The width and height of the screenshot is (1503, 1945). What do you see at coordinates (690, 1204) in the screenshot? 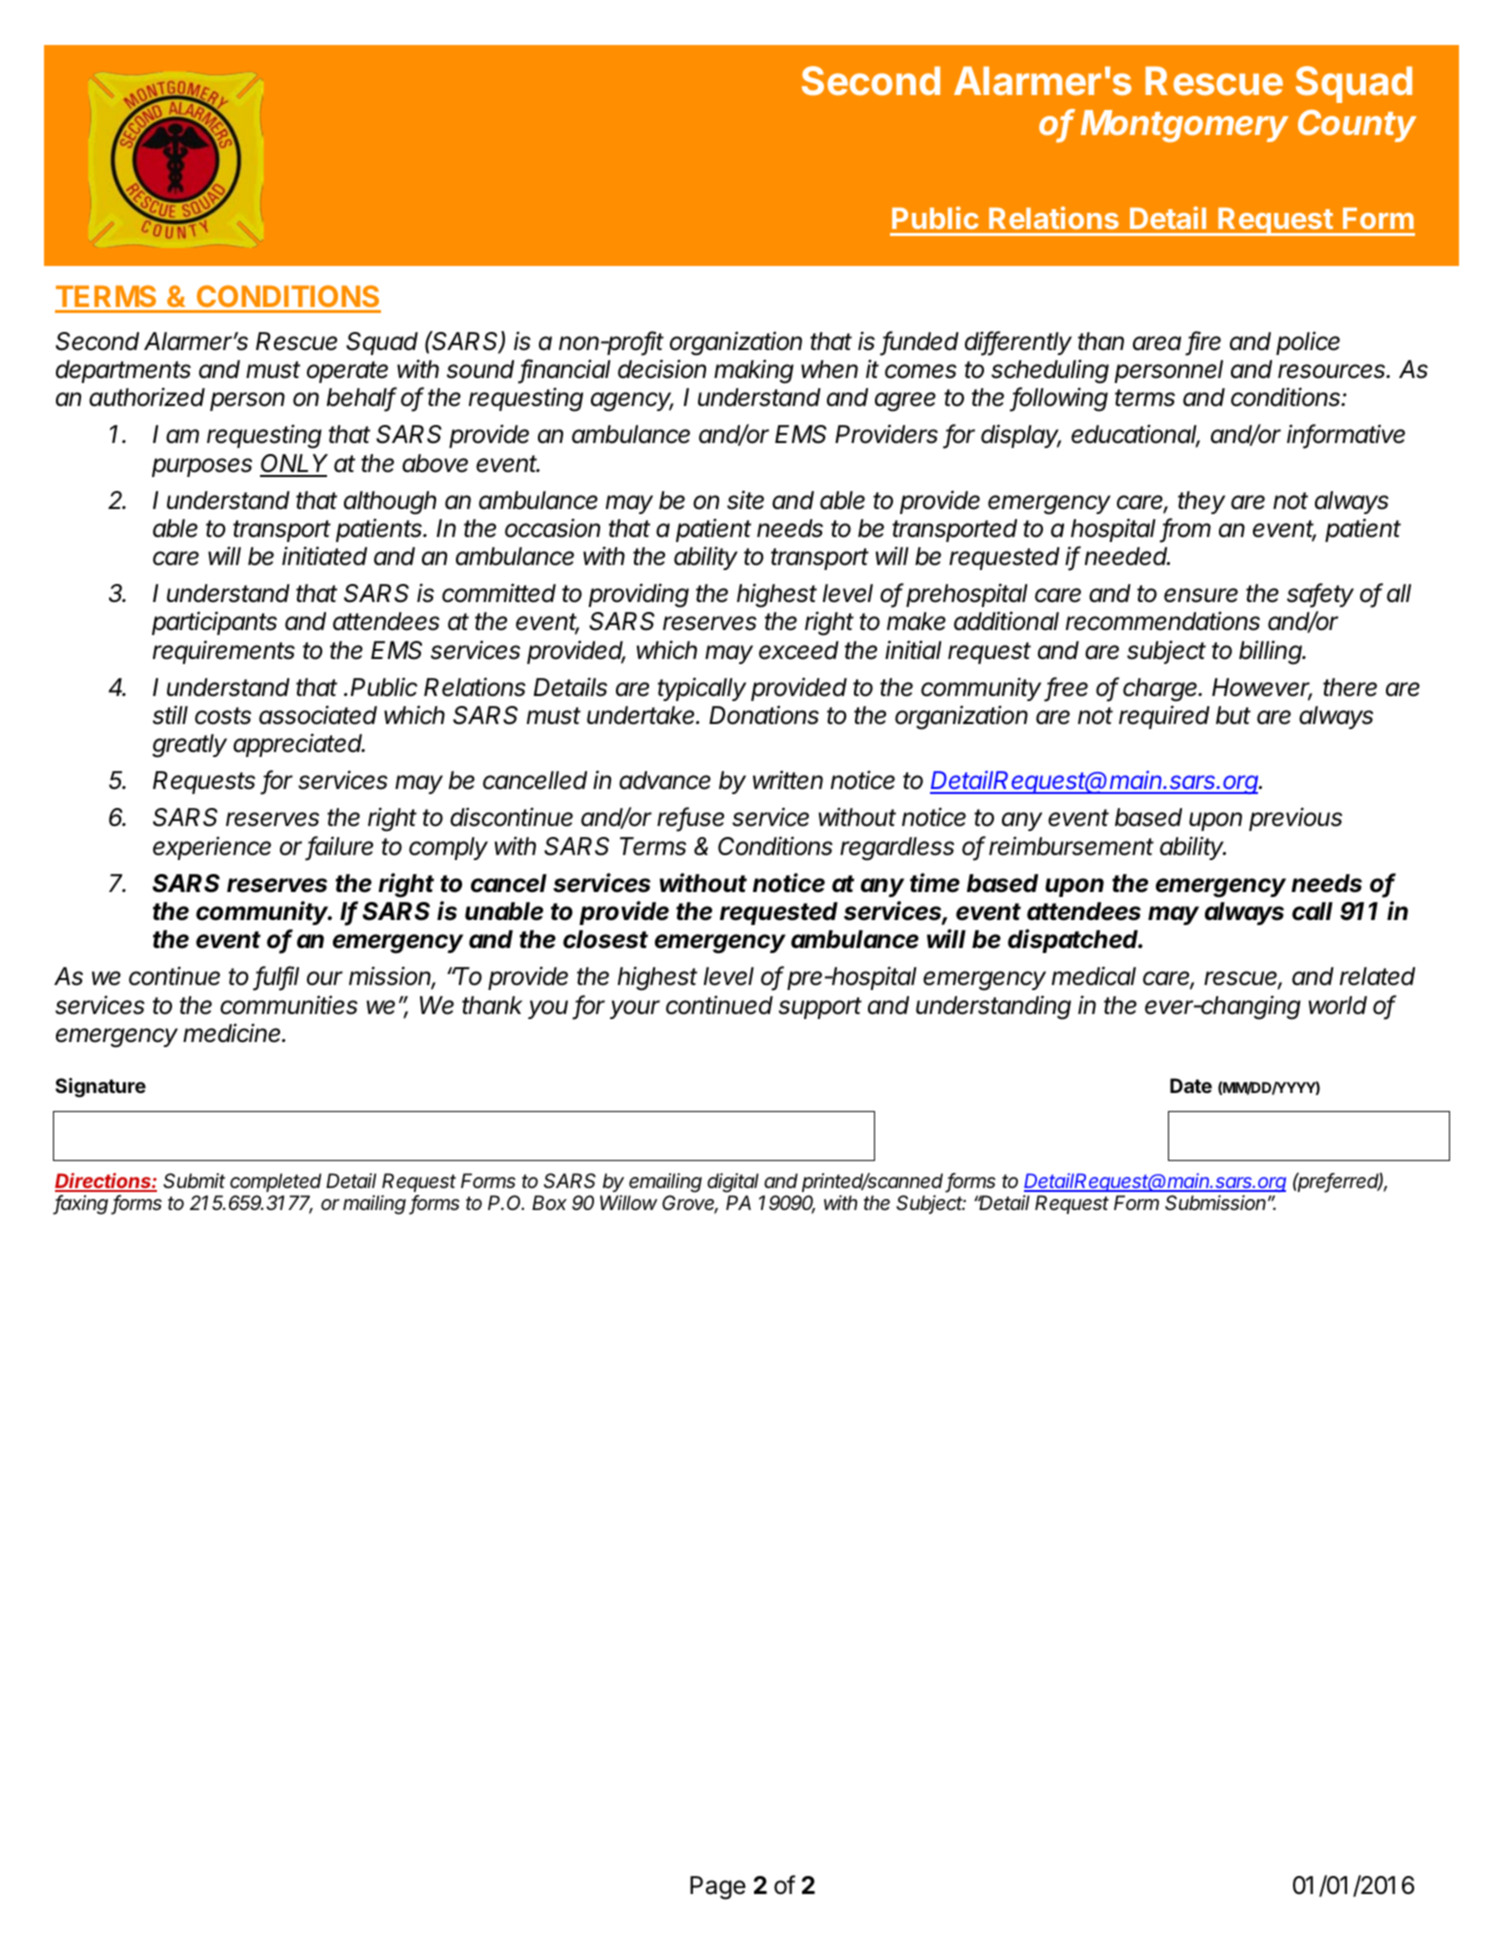
I see `Grove` at bounding box center [690, 1204].
